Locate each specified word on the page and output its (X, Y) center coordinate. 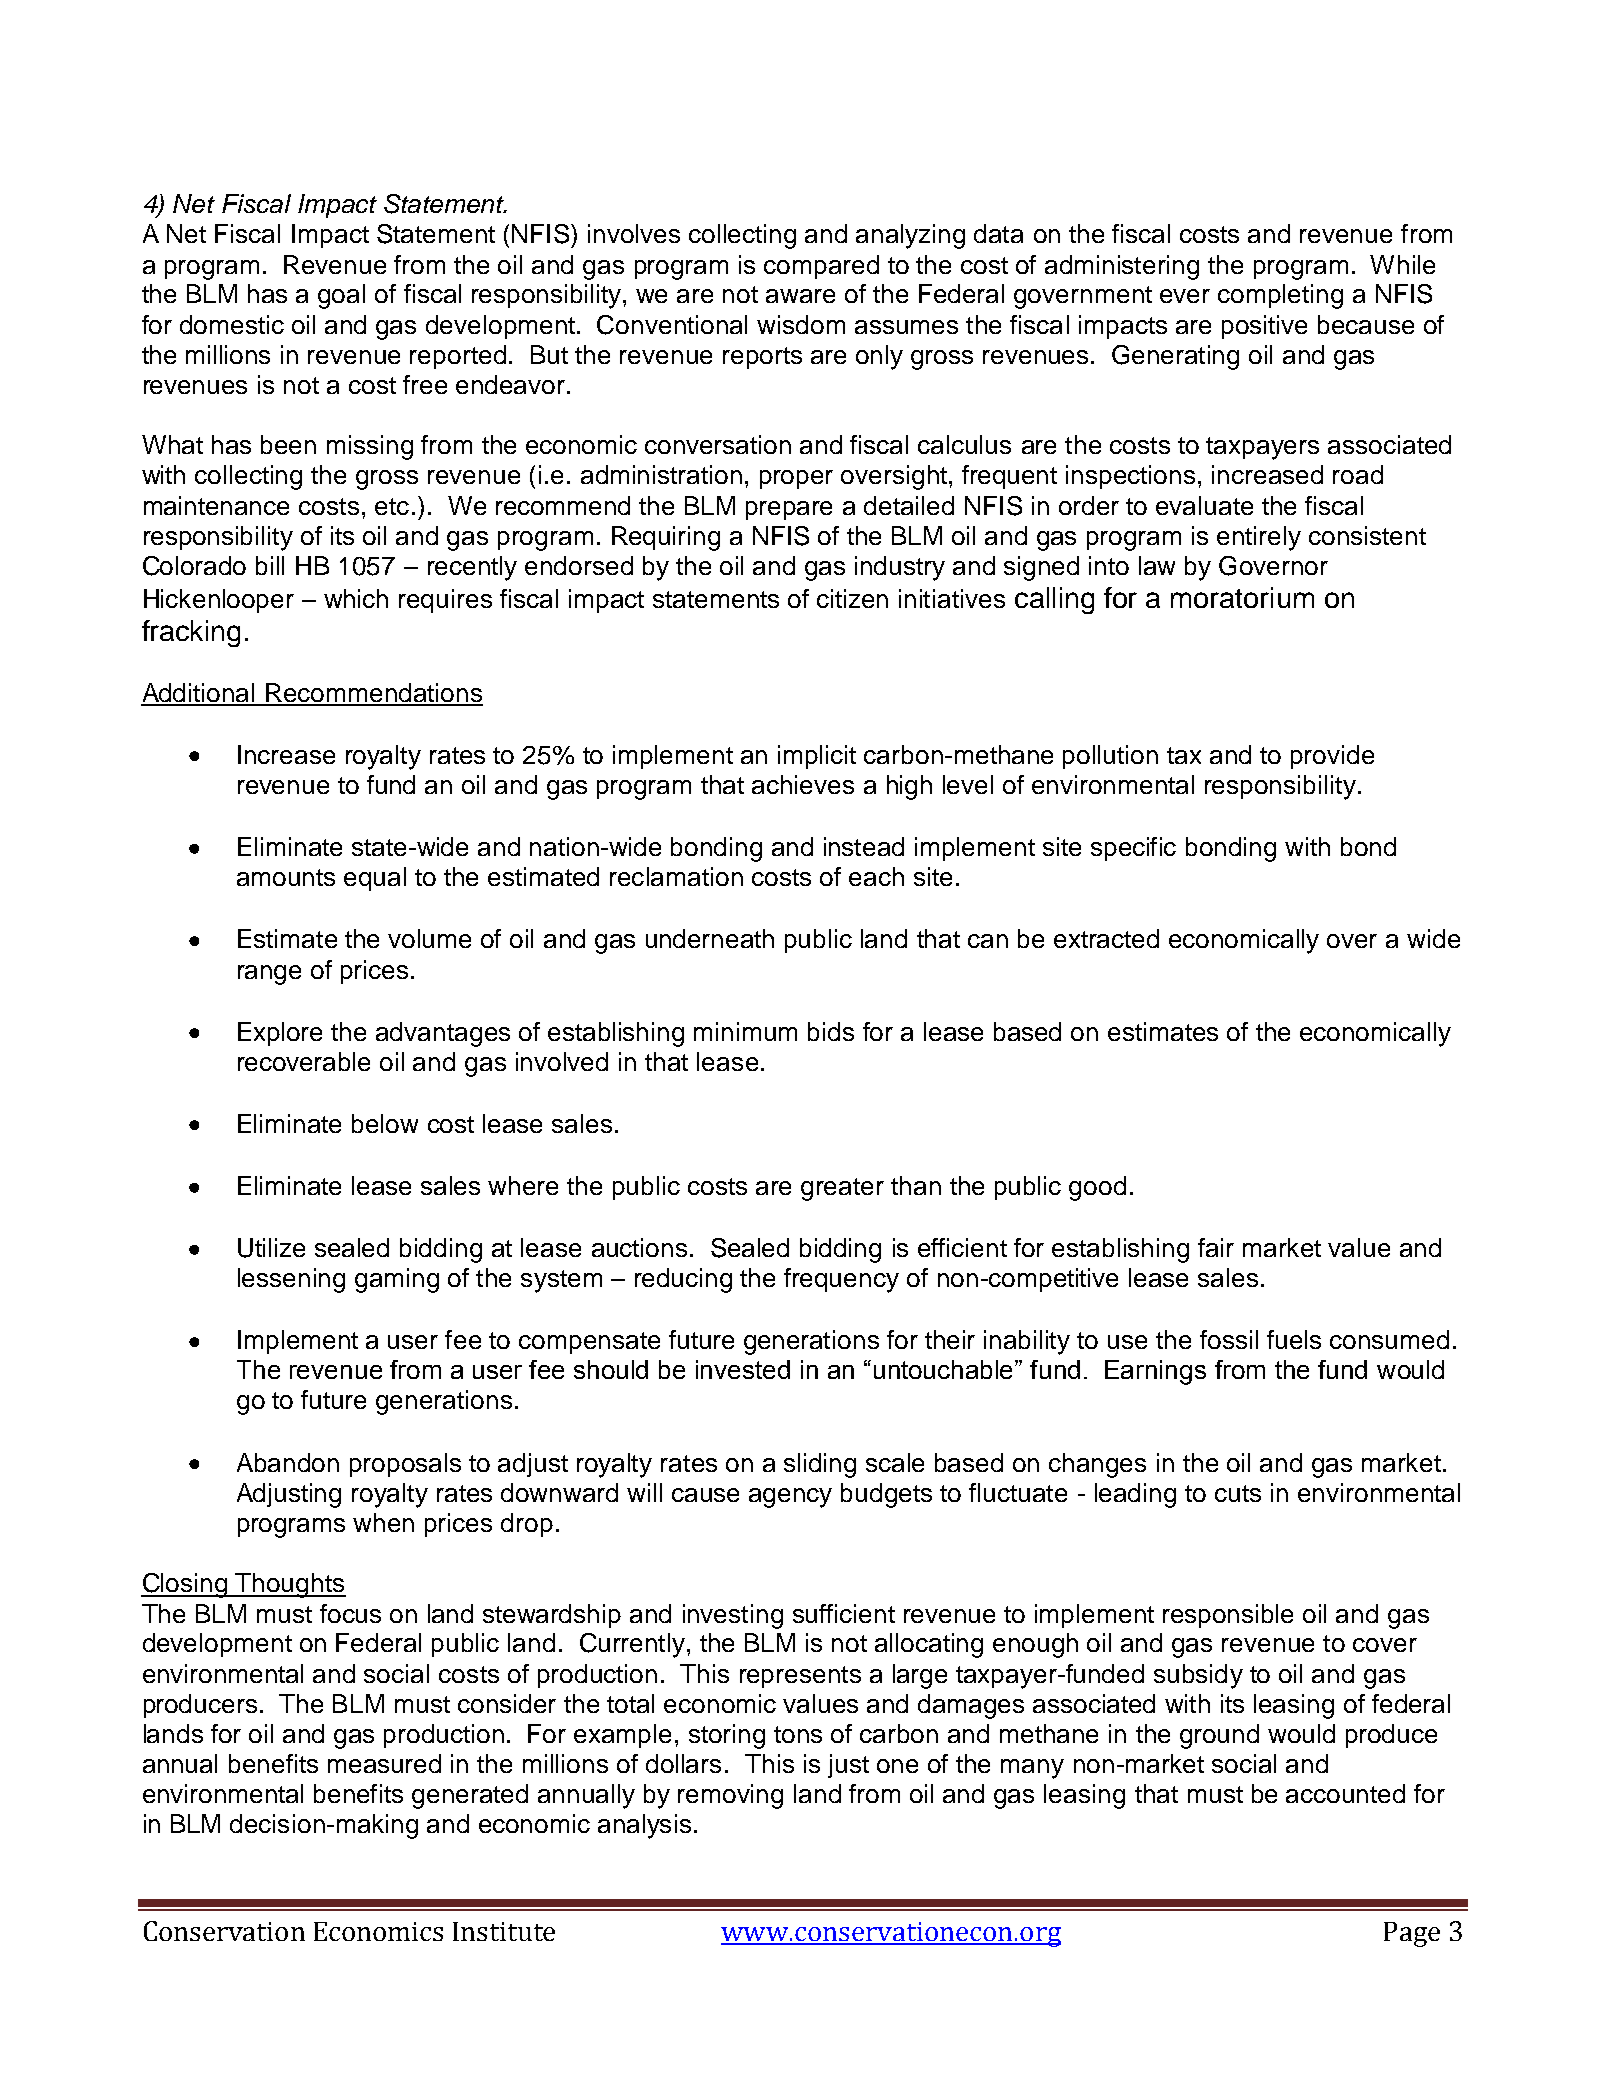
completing (1280, 296)
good (1097, 1188)
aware (800, 296)
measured (384, 1763)
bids (831, 1031)
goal (341, 296)
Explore (280, 1034)
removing (730, 1796)
